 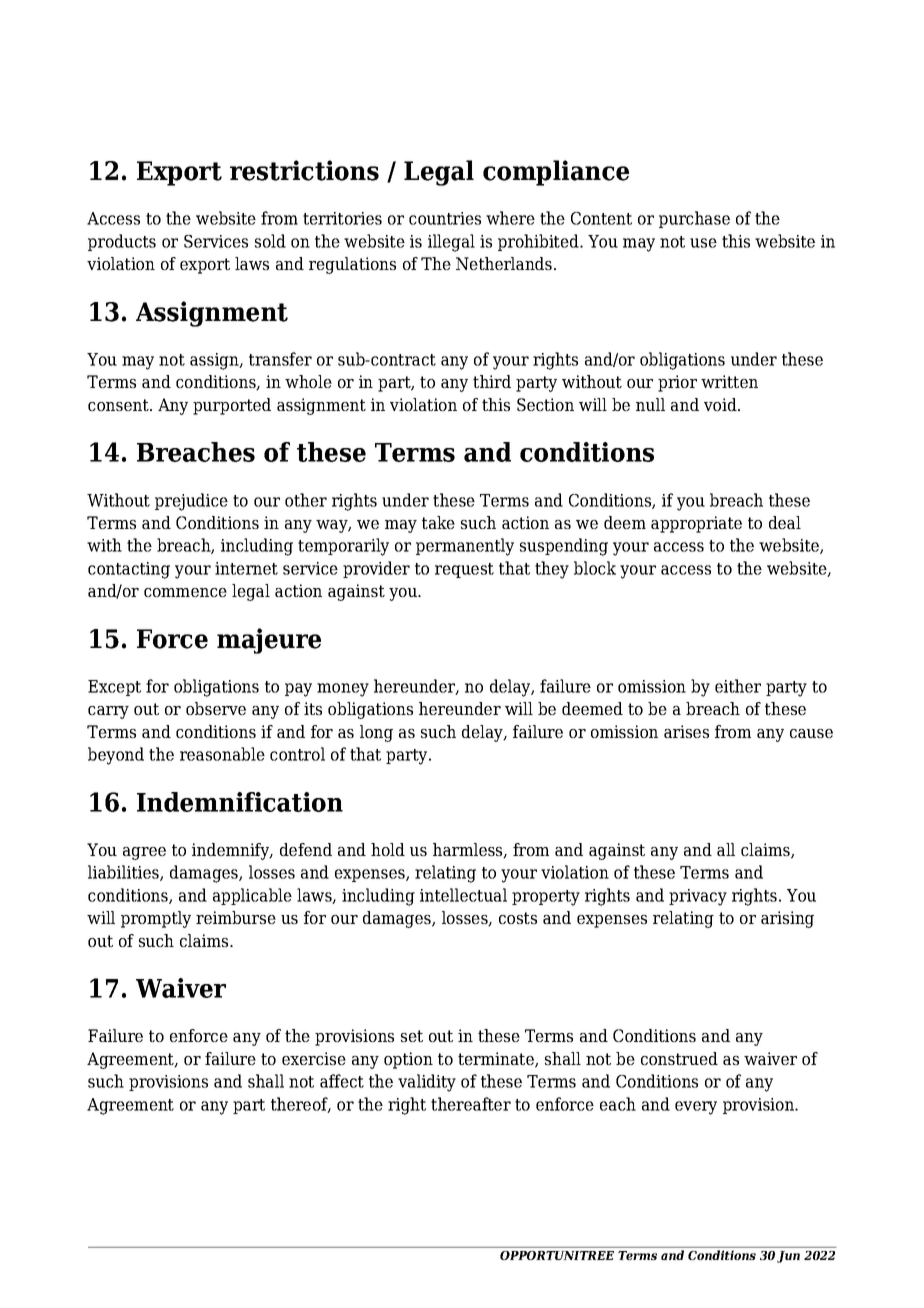 What do you see at coordinates (445, 218) in the image?
I see `countries` at bounding box center [445, 218].
